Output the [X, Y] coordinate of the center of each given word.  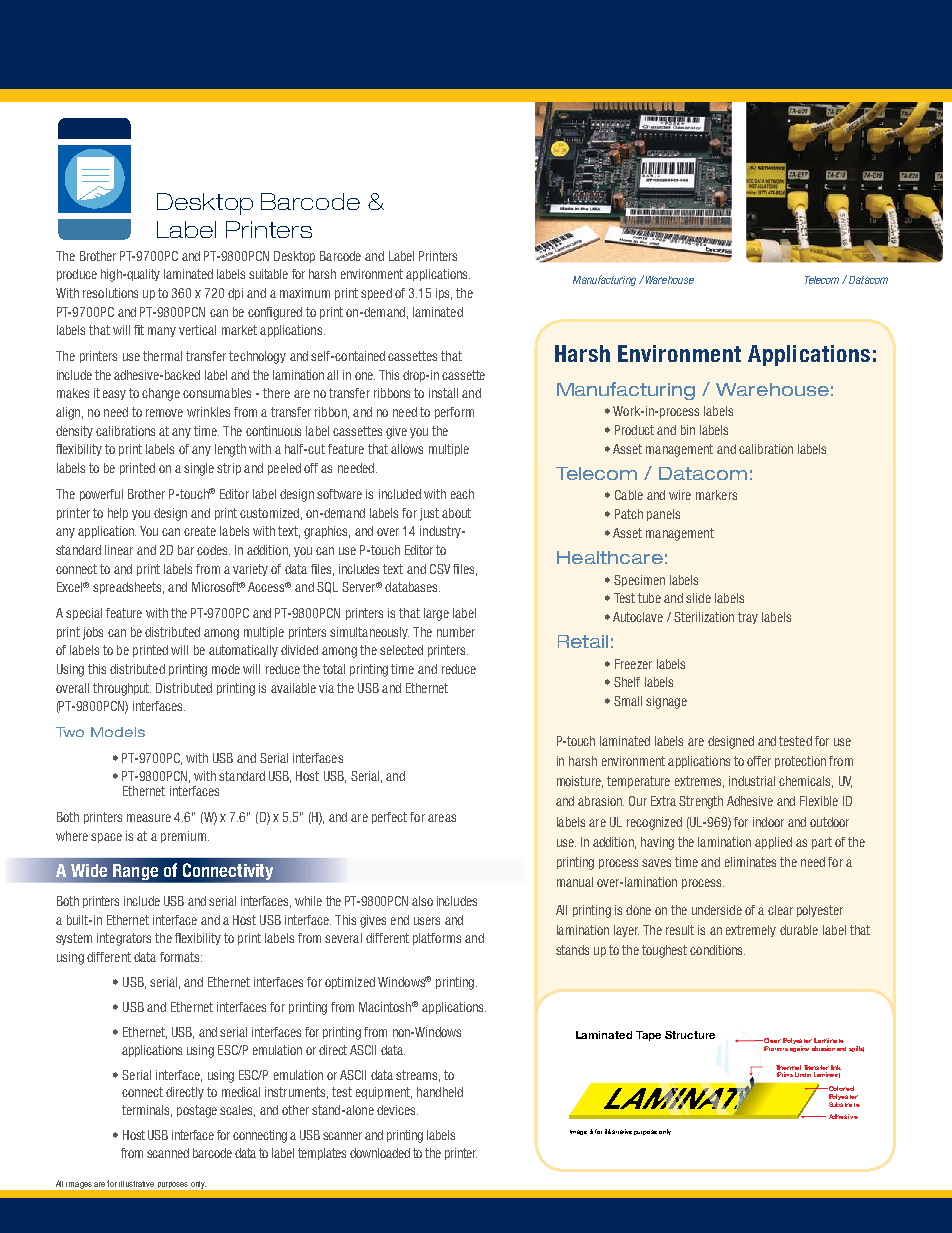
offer [759, 761]
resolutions [110, 293]
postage [197, 1111]
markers [716, 495]
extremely [751, 931]
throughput [122, 689]
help [118, 514]
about [456, 513]
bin [688, 430]
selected [401, 650]
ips [444, 294]
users [427, 921]
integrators [124, 939]
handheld [440, 1092]
